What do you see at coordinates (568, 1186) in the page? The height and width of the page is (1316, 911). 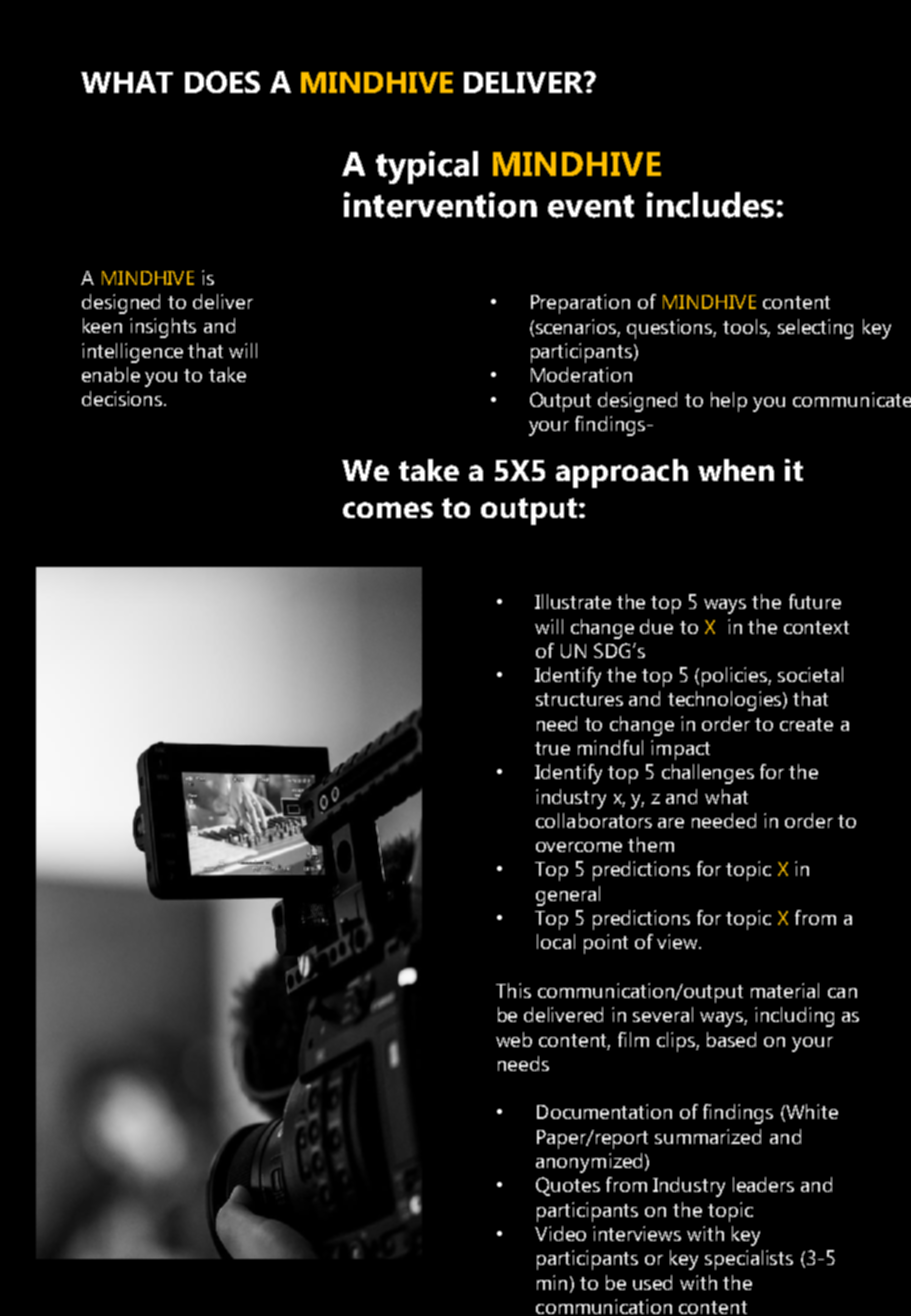 I see `Quotes` at bounding box center [568, 1186].
